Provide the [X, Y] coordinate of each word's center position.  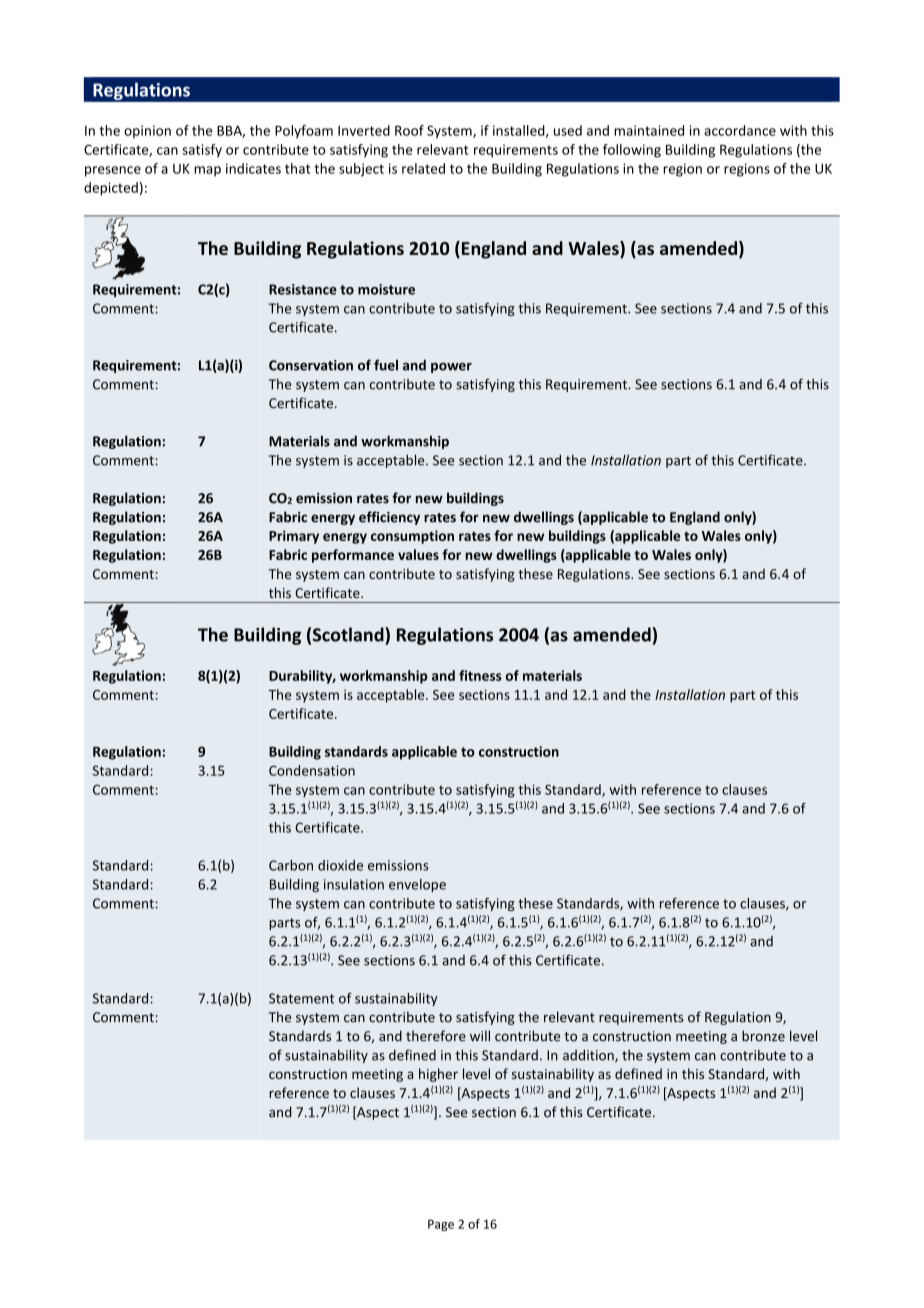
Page [441, 1225]
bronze [763, 1036]
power [451, 368]
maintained [649, 130]
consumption [412, 537]
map [207, 171]
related [423, 168]
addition [589, 1056]
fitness [480, 675]
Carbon [291, 865]
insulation [354, 884]
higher [438, 1075]
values [418, 554]
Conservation [311, 365]
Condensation [312, 770]
